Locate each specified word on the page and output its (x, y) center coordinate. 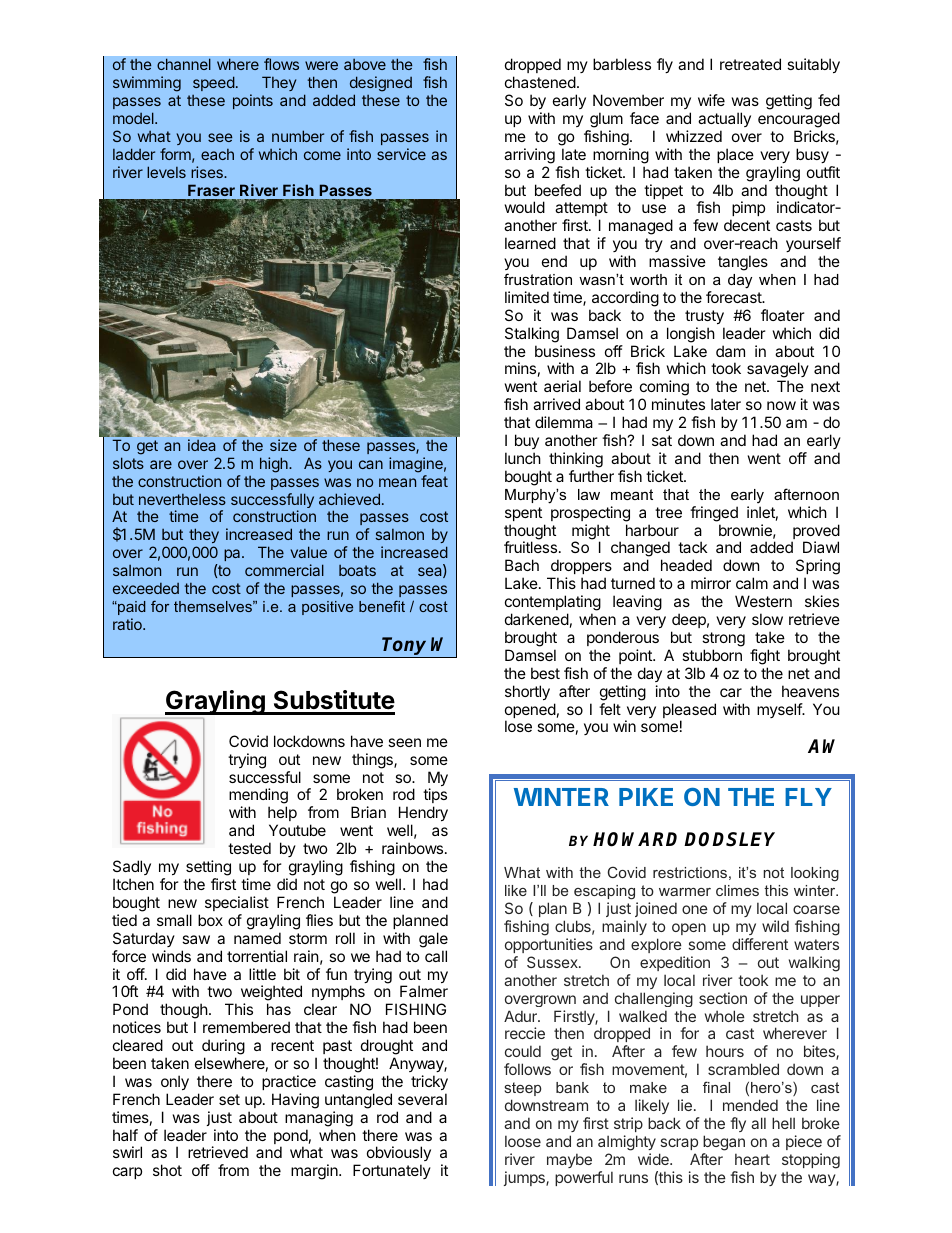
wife (711, 100)
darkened (537, 619)
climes (737, 890)
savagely (778, 371)
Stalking (532, 335)
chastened (540, 82)
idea (202, 445)
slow (767, 619)
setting (208, 868)
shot (167, 1170)
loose (523, 1141)
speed (214, 83)
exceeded (146, 588)
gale (433, 940)
